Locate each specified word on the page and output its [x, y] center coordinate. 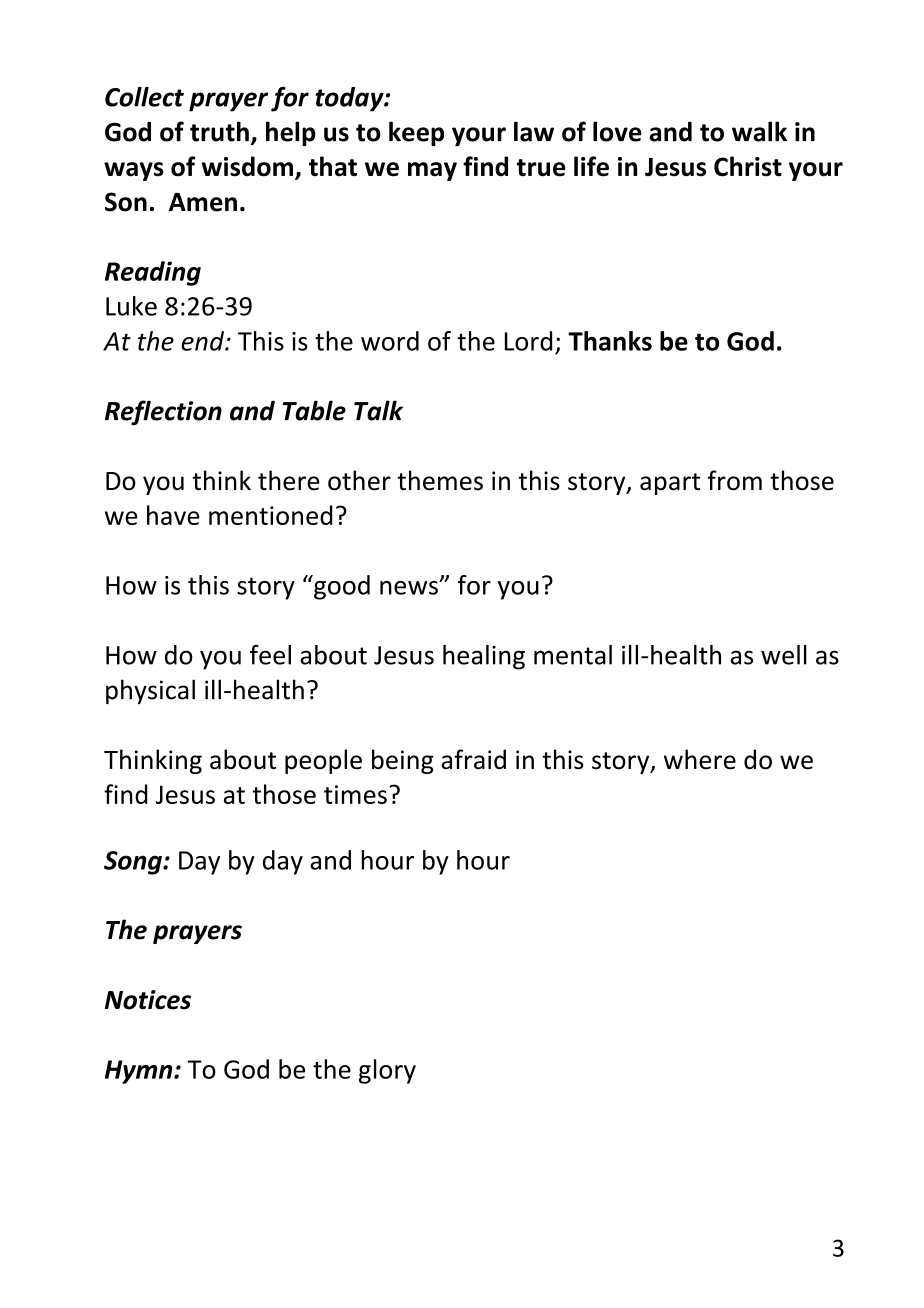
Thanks [610, 341]
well [784, 655]
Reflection [163, 412]
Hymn [140, 1072]
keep [416, 133]
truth [219, 131]
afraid [473, 759]
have [173, 515]
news [410, 588]
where [700, 759]
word [390, 341]
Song [134, 863]
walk [759, 131]
